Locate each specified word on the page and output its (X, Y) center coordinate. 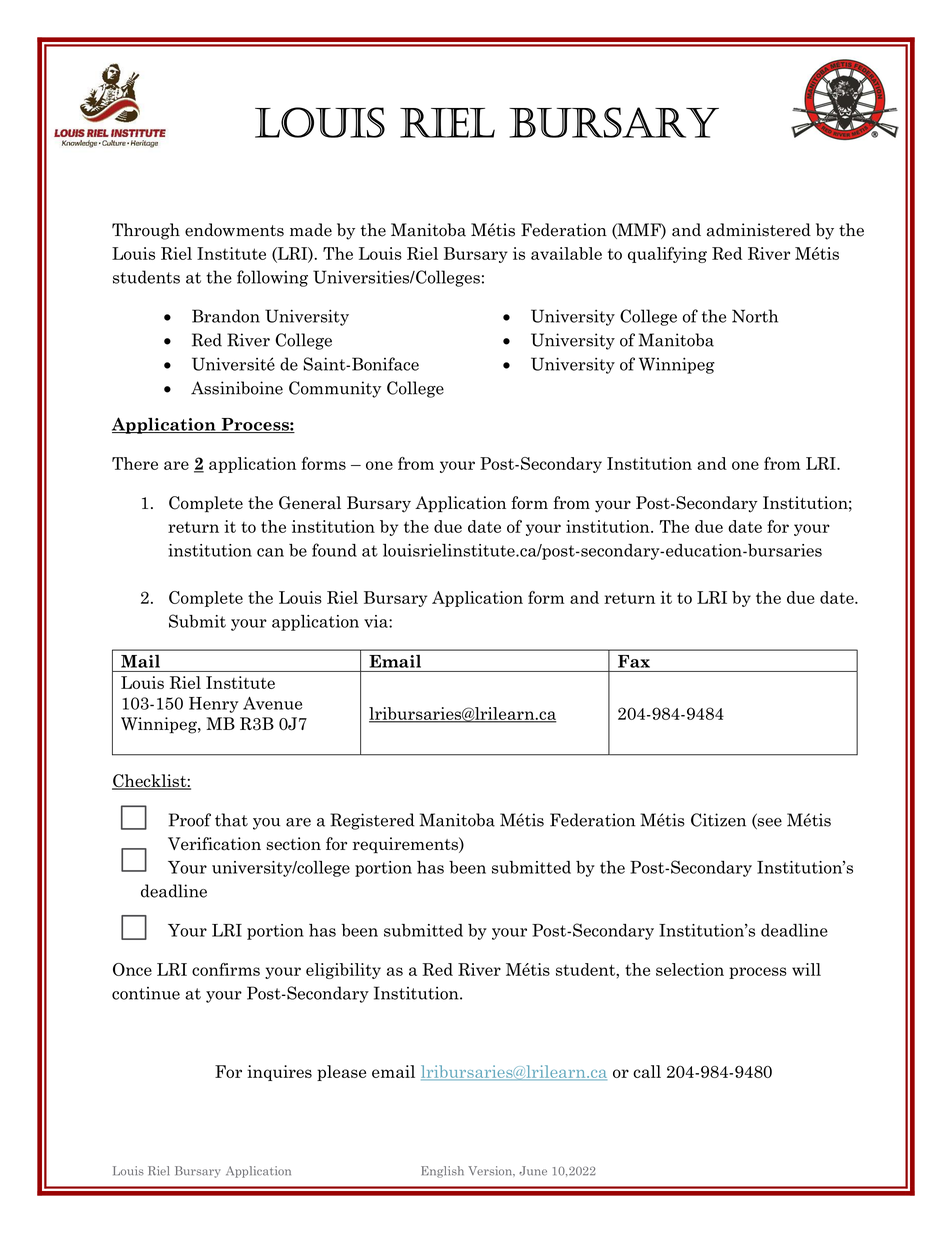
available (566, 253)
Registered (372, 821)
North (755, 316)
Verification (214, 844)
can (270, 552)
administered (759, 230)
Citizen (718, 820)
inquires (279, 1073)
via (377, 621)
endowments (234, 230)
